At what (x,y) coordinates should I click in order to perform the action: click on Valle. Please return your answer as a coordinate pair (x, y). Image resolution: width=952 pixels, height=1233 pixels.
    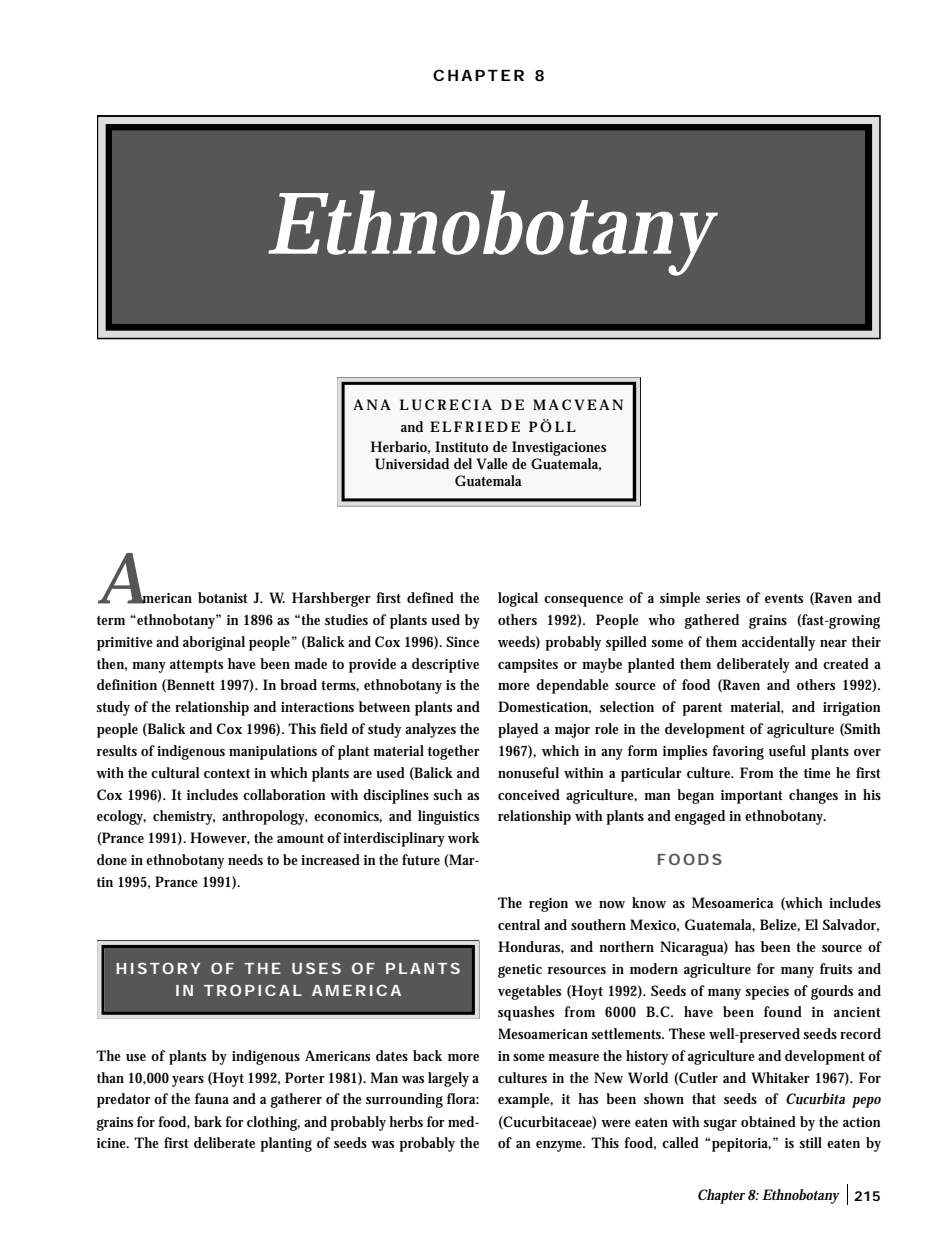
    Looking at the image, I should click on (492, 464).
